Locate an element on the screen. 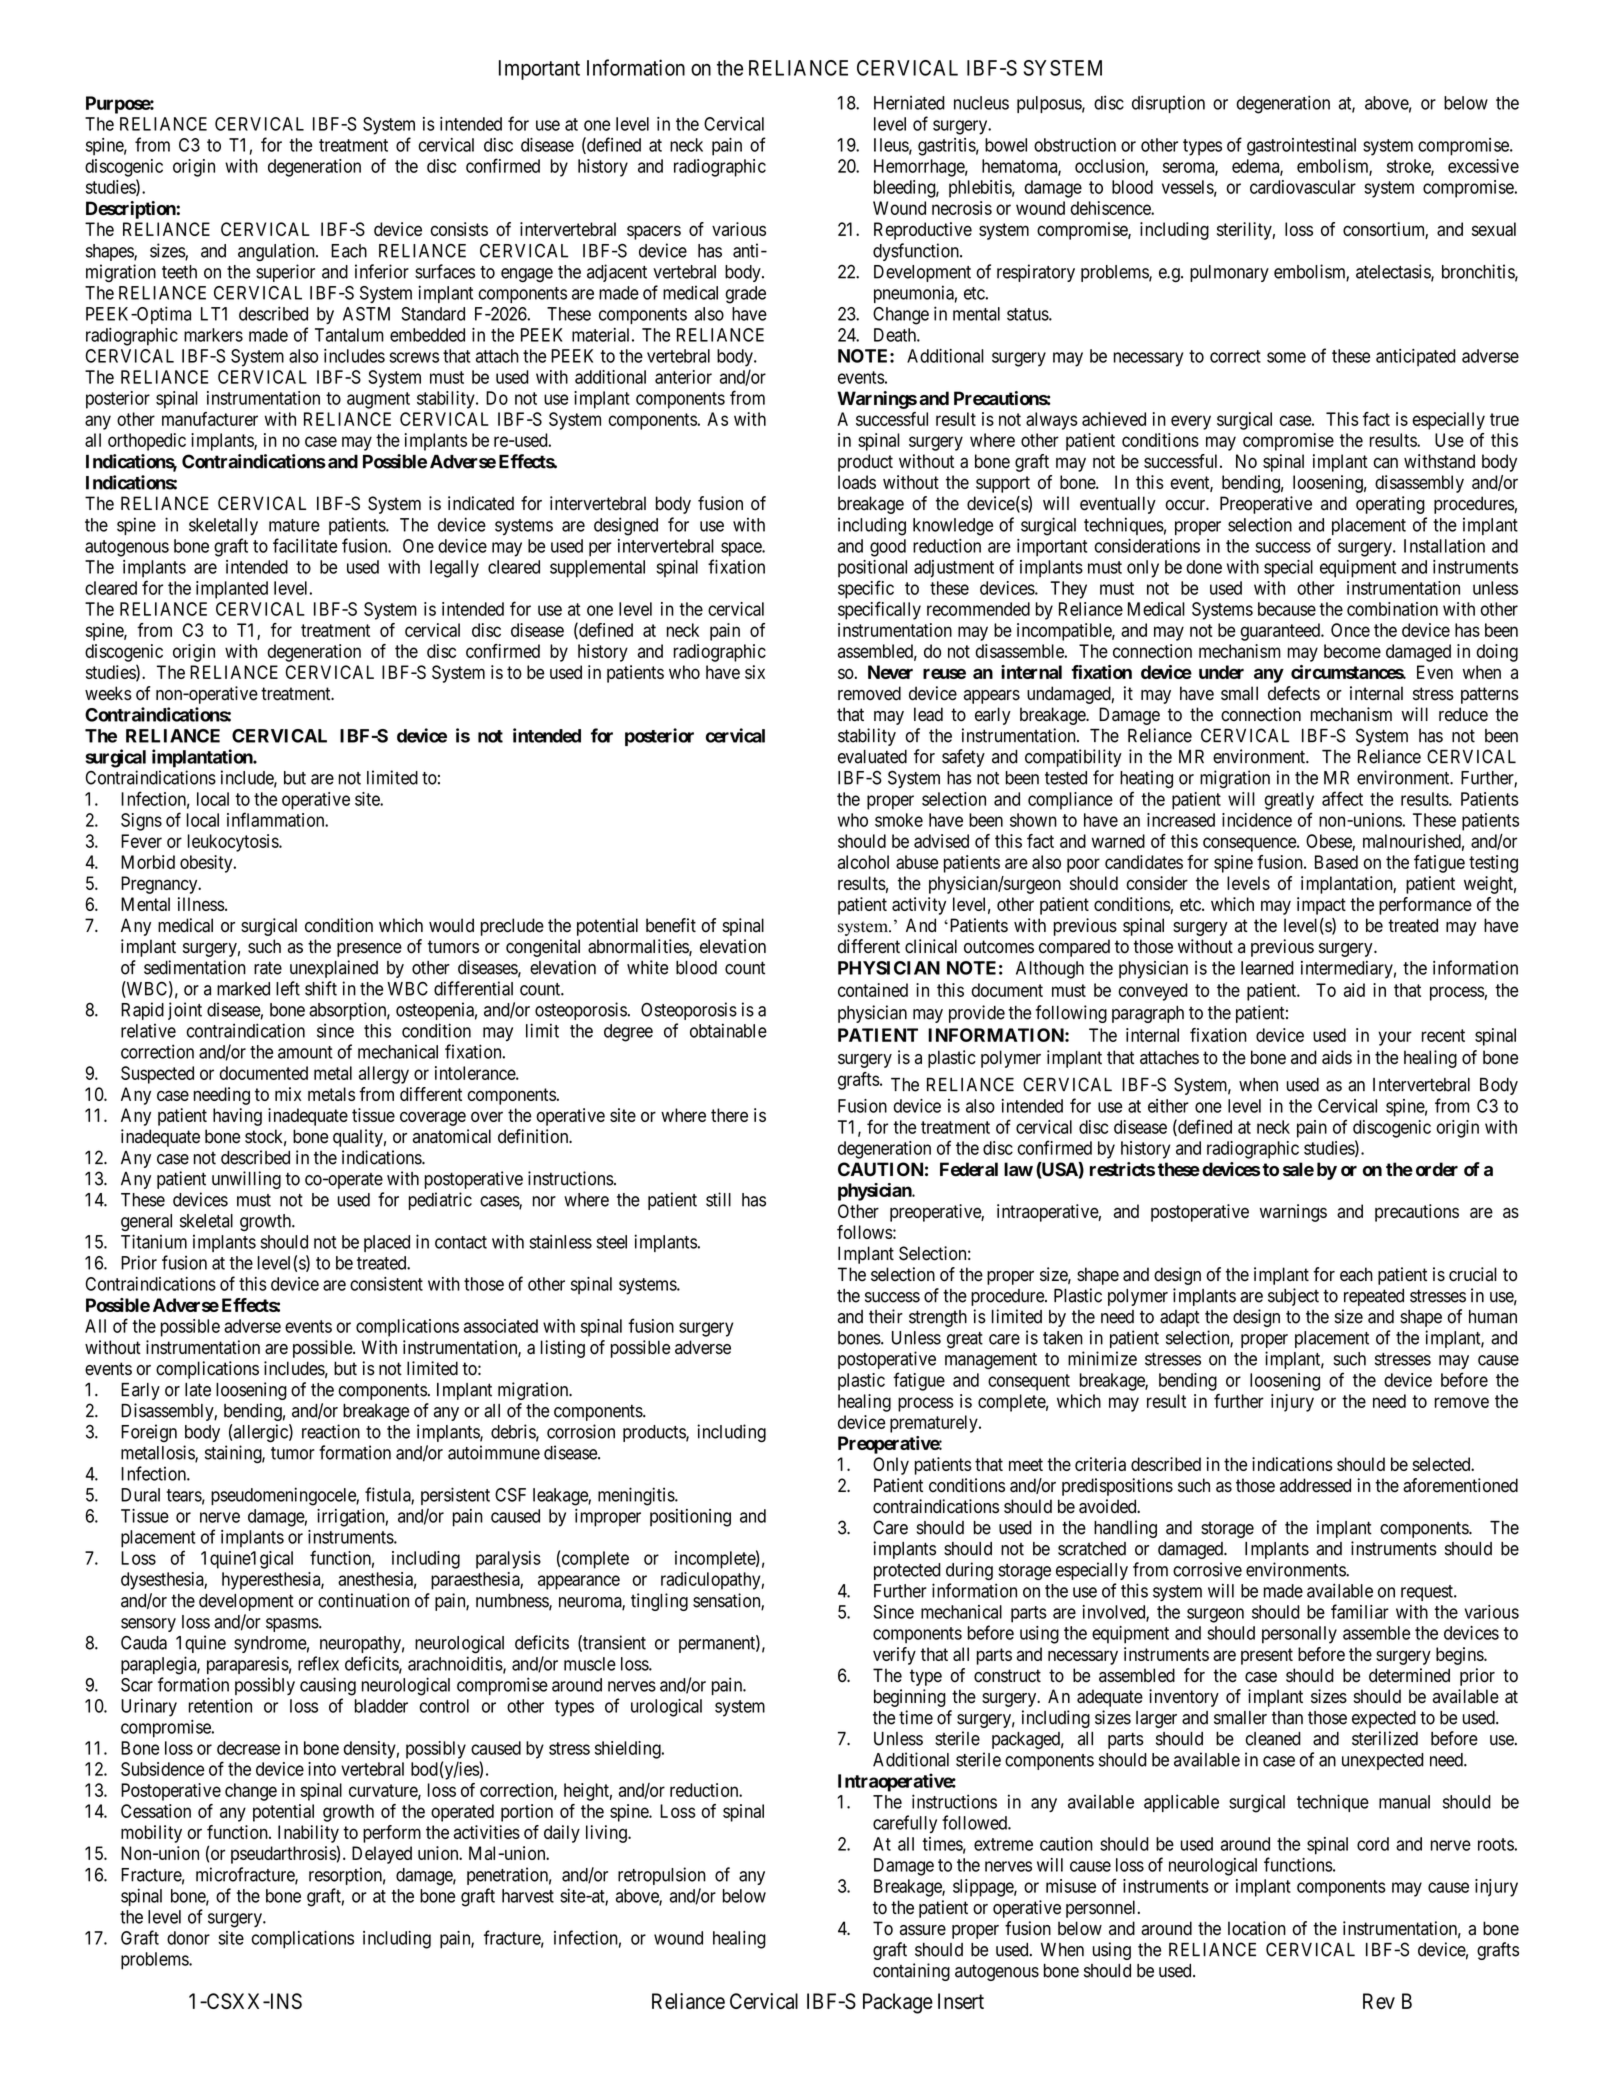  aids is located at coordinates (1337, 1057).
